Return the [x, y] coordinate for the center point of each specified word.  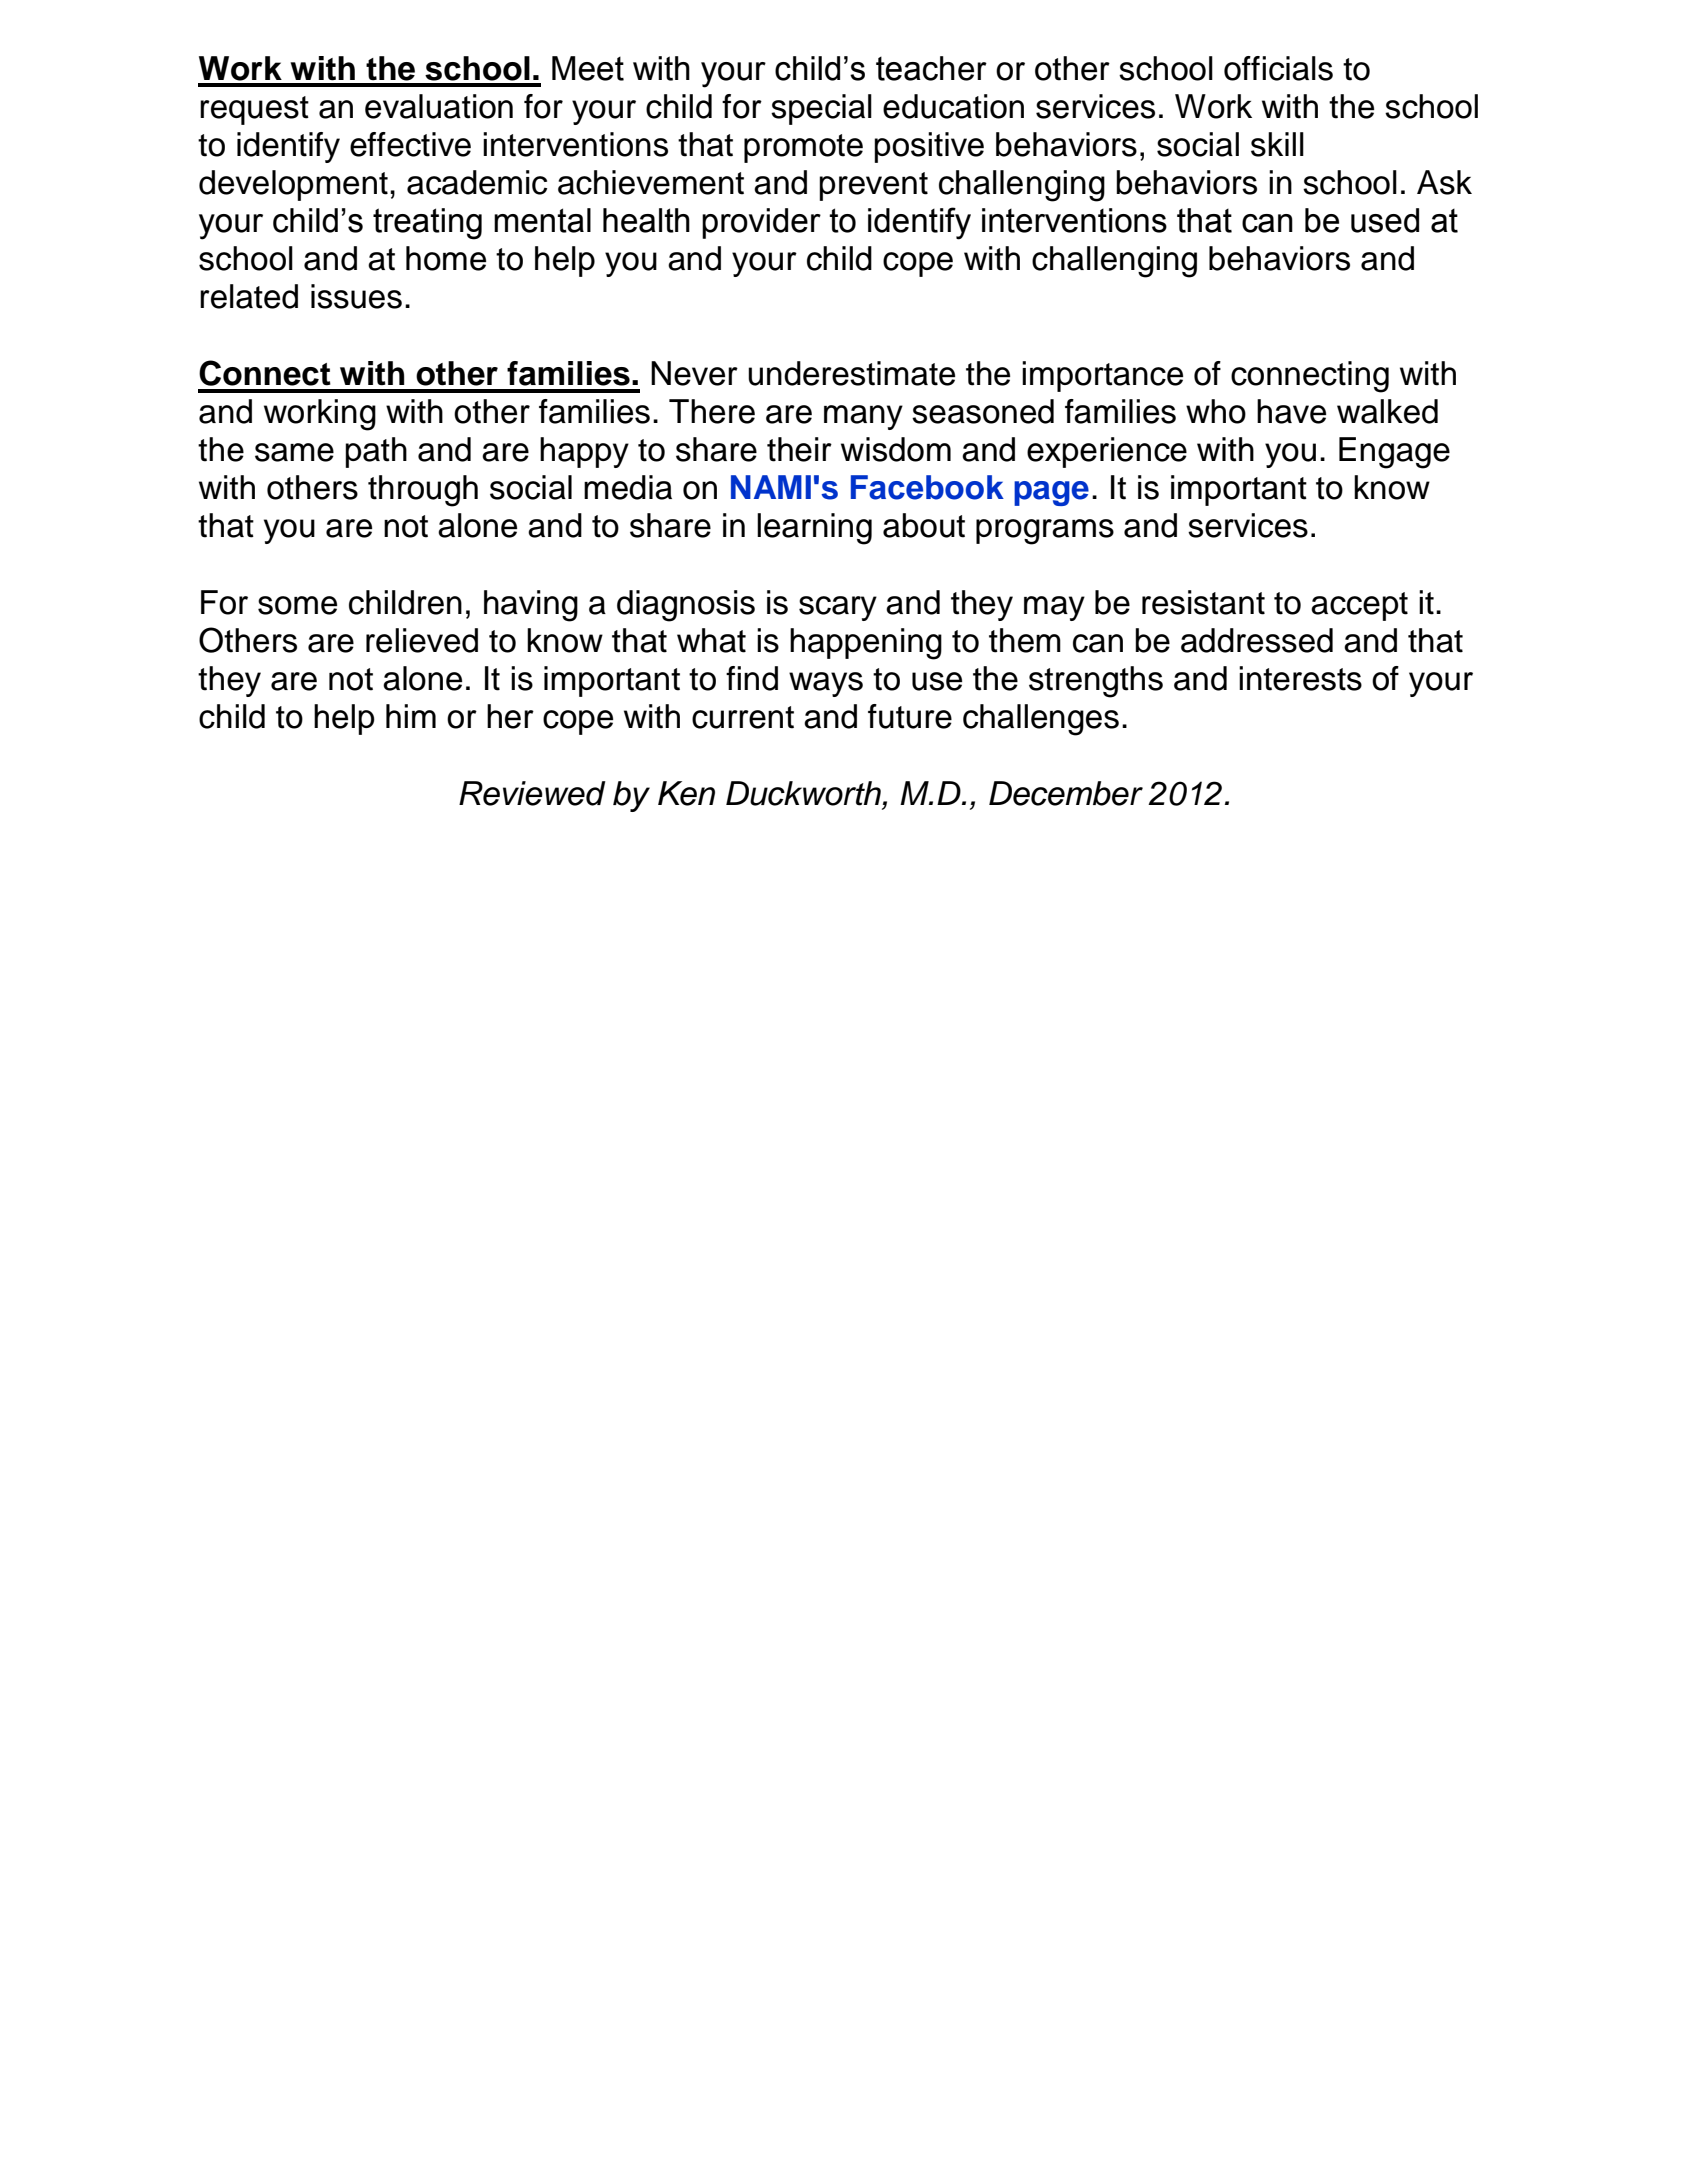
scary [838, 608]
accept [1359, 606]
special [821, 109]
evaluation [439, 106]
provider [761, 223]
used [1385, 220]
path [376, 452]
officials [1278, 68]
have [1291, 411]
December [1066, 793]
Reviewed [532, 793]
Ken [686, 793]
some [297, 605]
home [446, 258]
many [863, 417]
